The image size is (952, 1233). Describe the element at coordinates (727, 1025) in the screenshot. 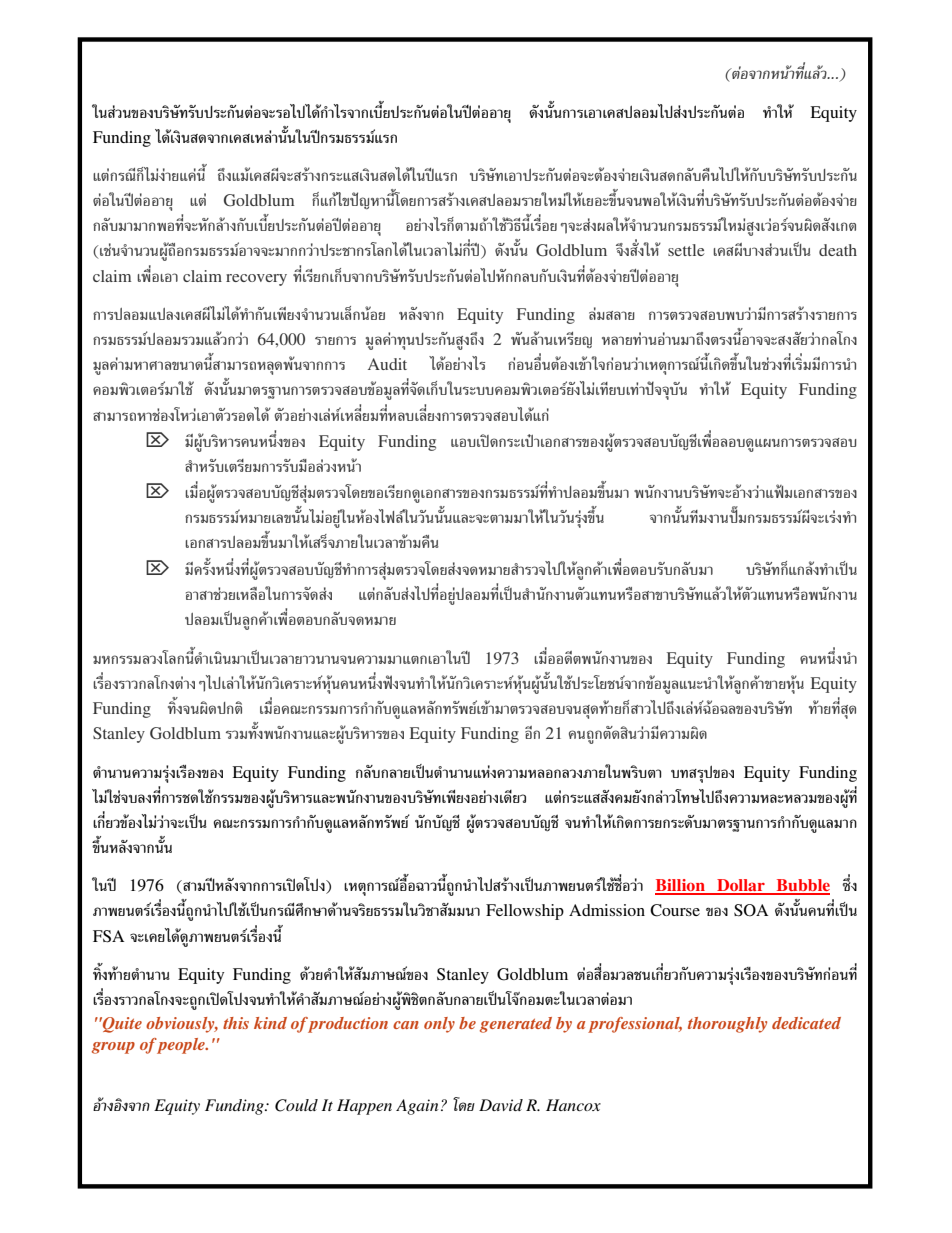

I see `thoroughly` at that location.
